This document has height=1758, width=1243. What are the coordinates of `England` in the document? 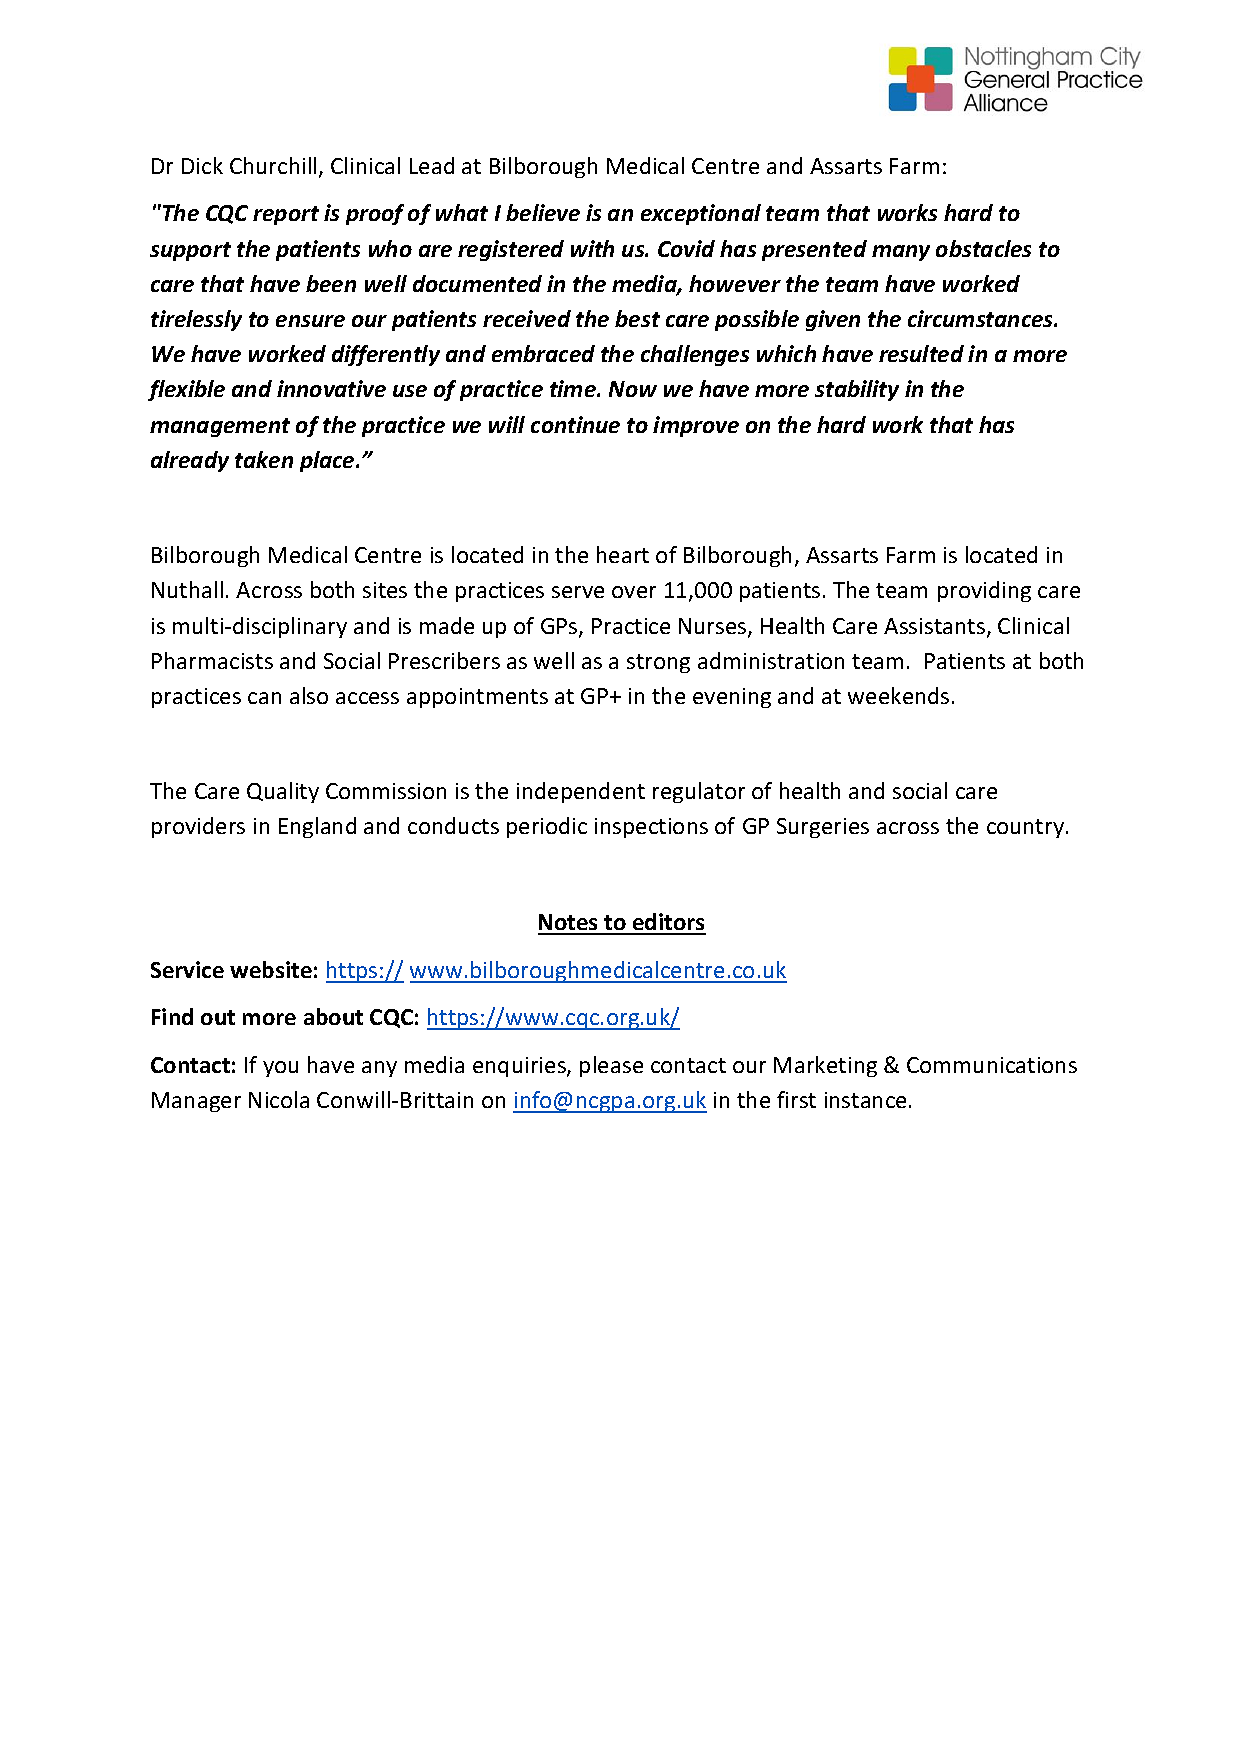 It's located at (317, 827).
